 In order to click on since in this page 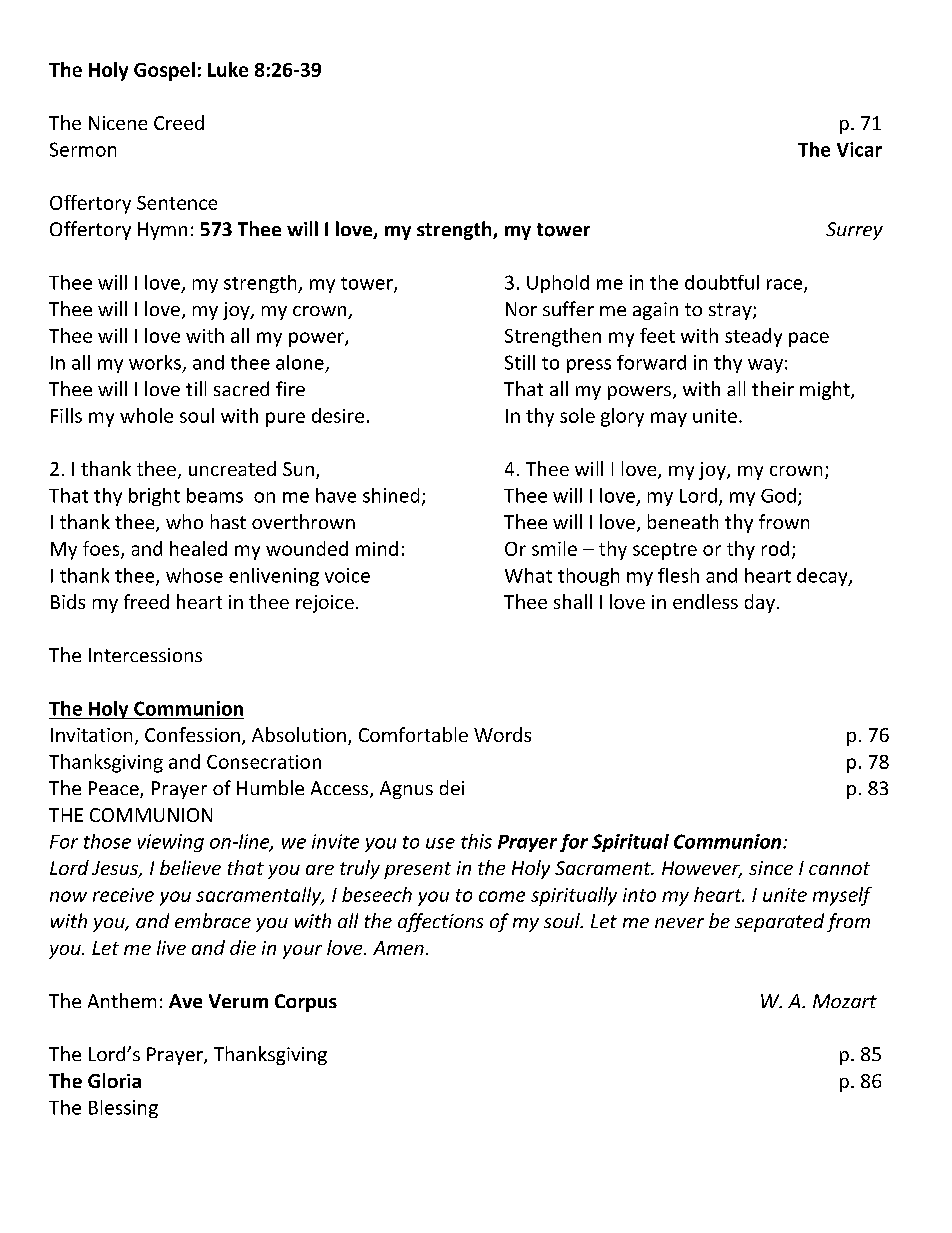, I will do `click(771, 868)`.
